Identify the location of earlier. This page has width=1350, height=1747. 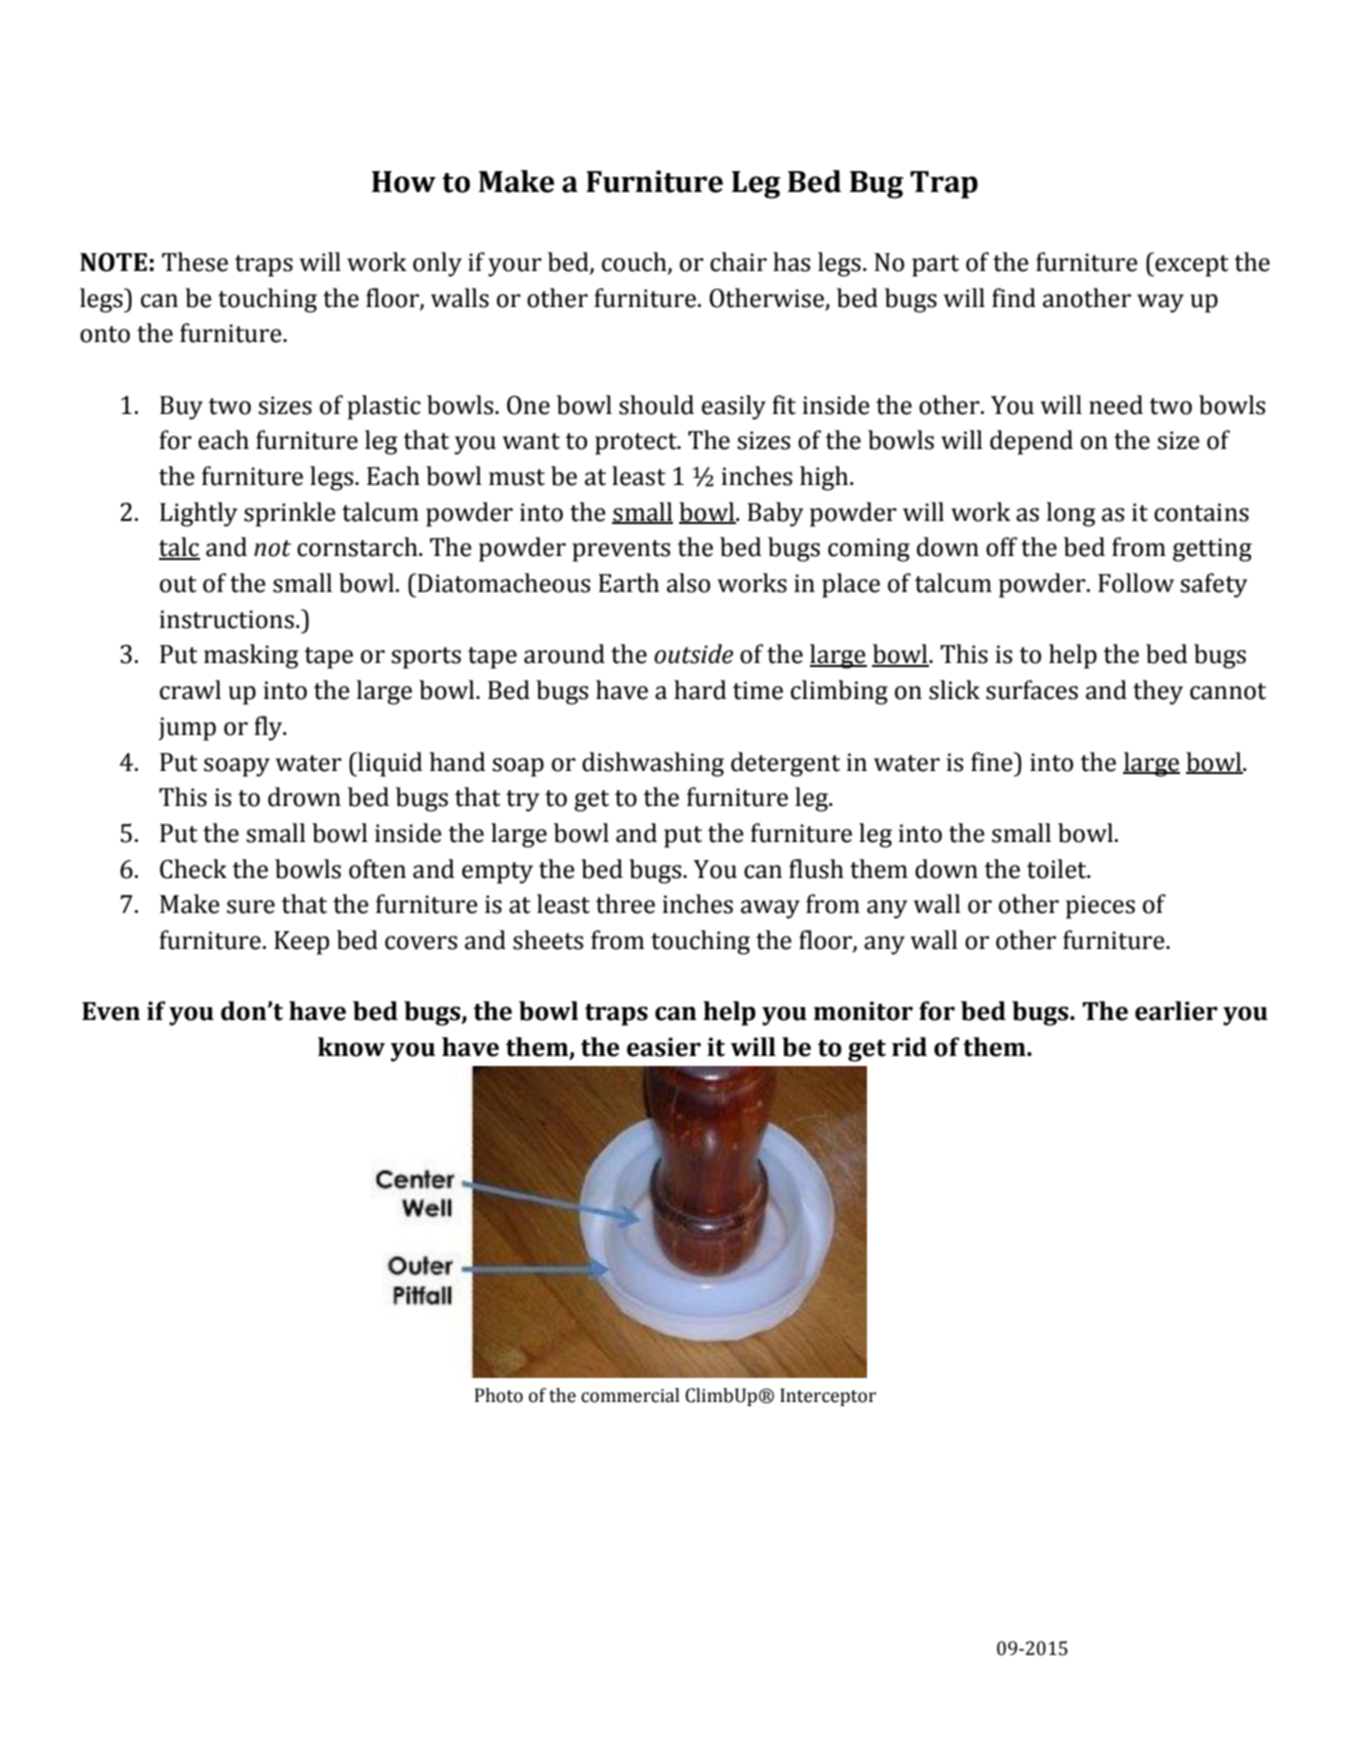
(1176, 1011).
